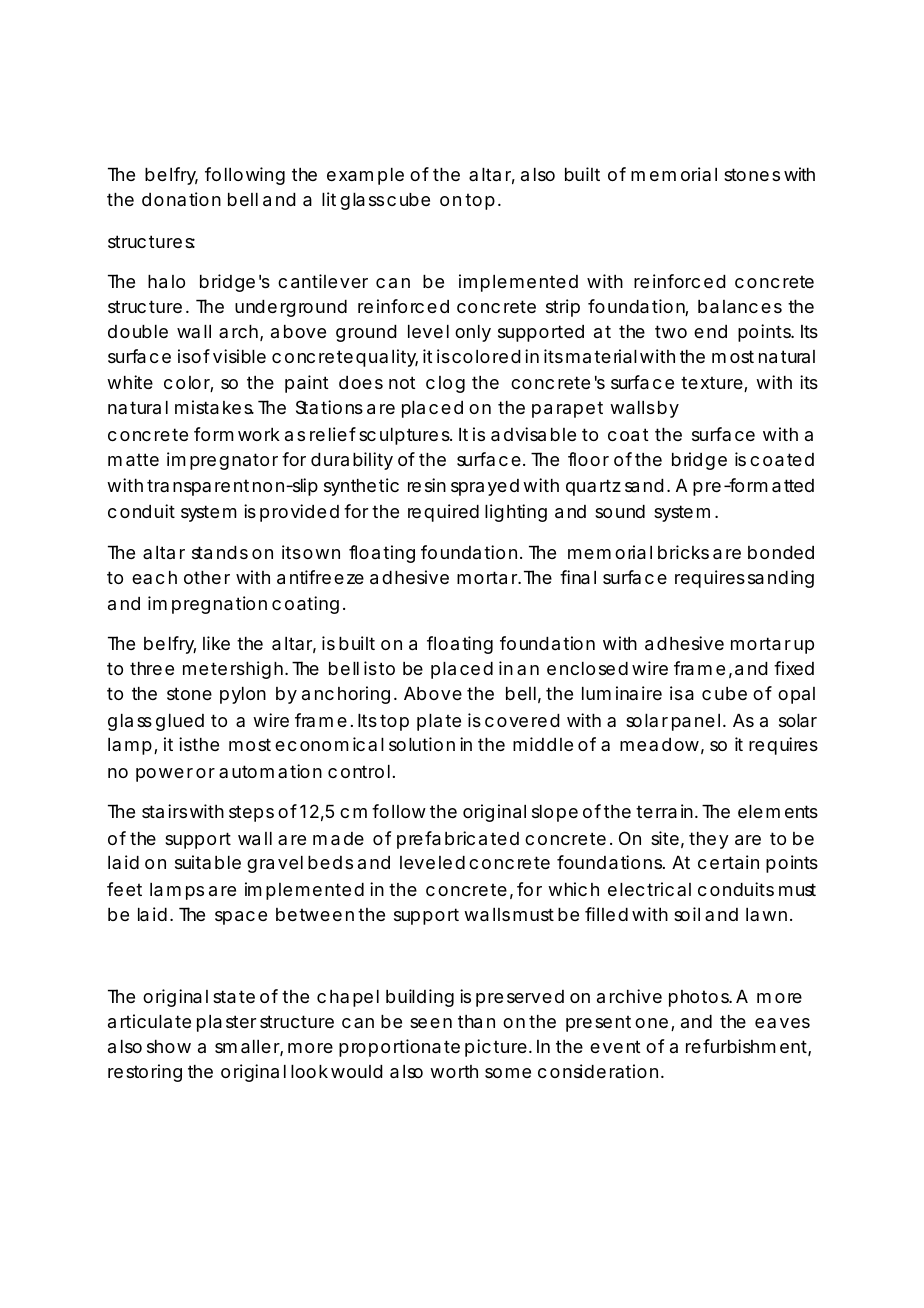 This document has height=1308, width=924. What do you see at coordinates (181, 199) in the document?
I see `donation` at bounding box center [181, 199].
